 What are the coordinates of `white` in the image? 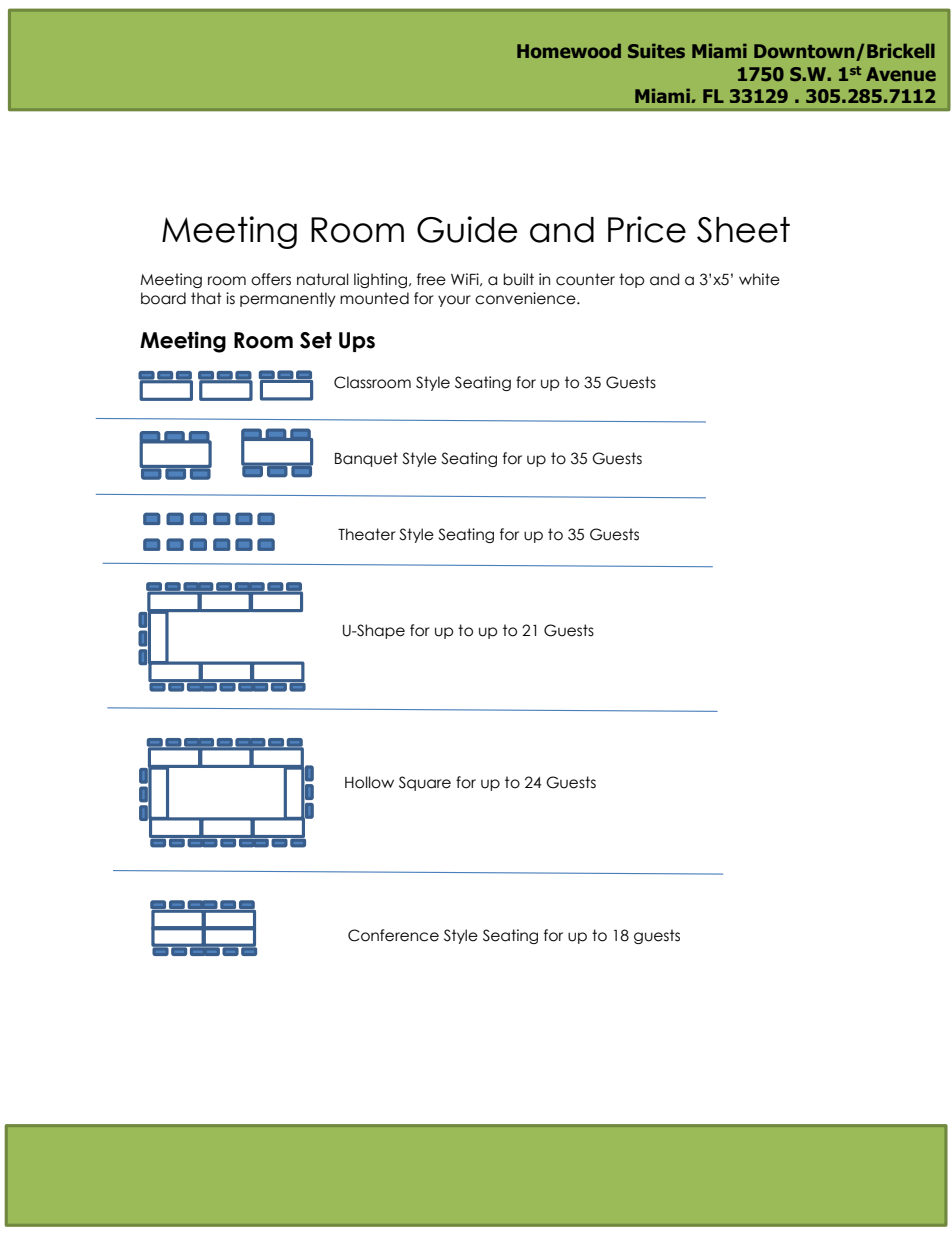 It's located at (759, 279).
